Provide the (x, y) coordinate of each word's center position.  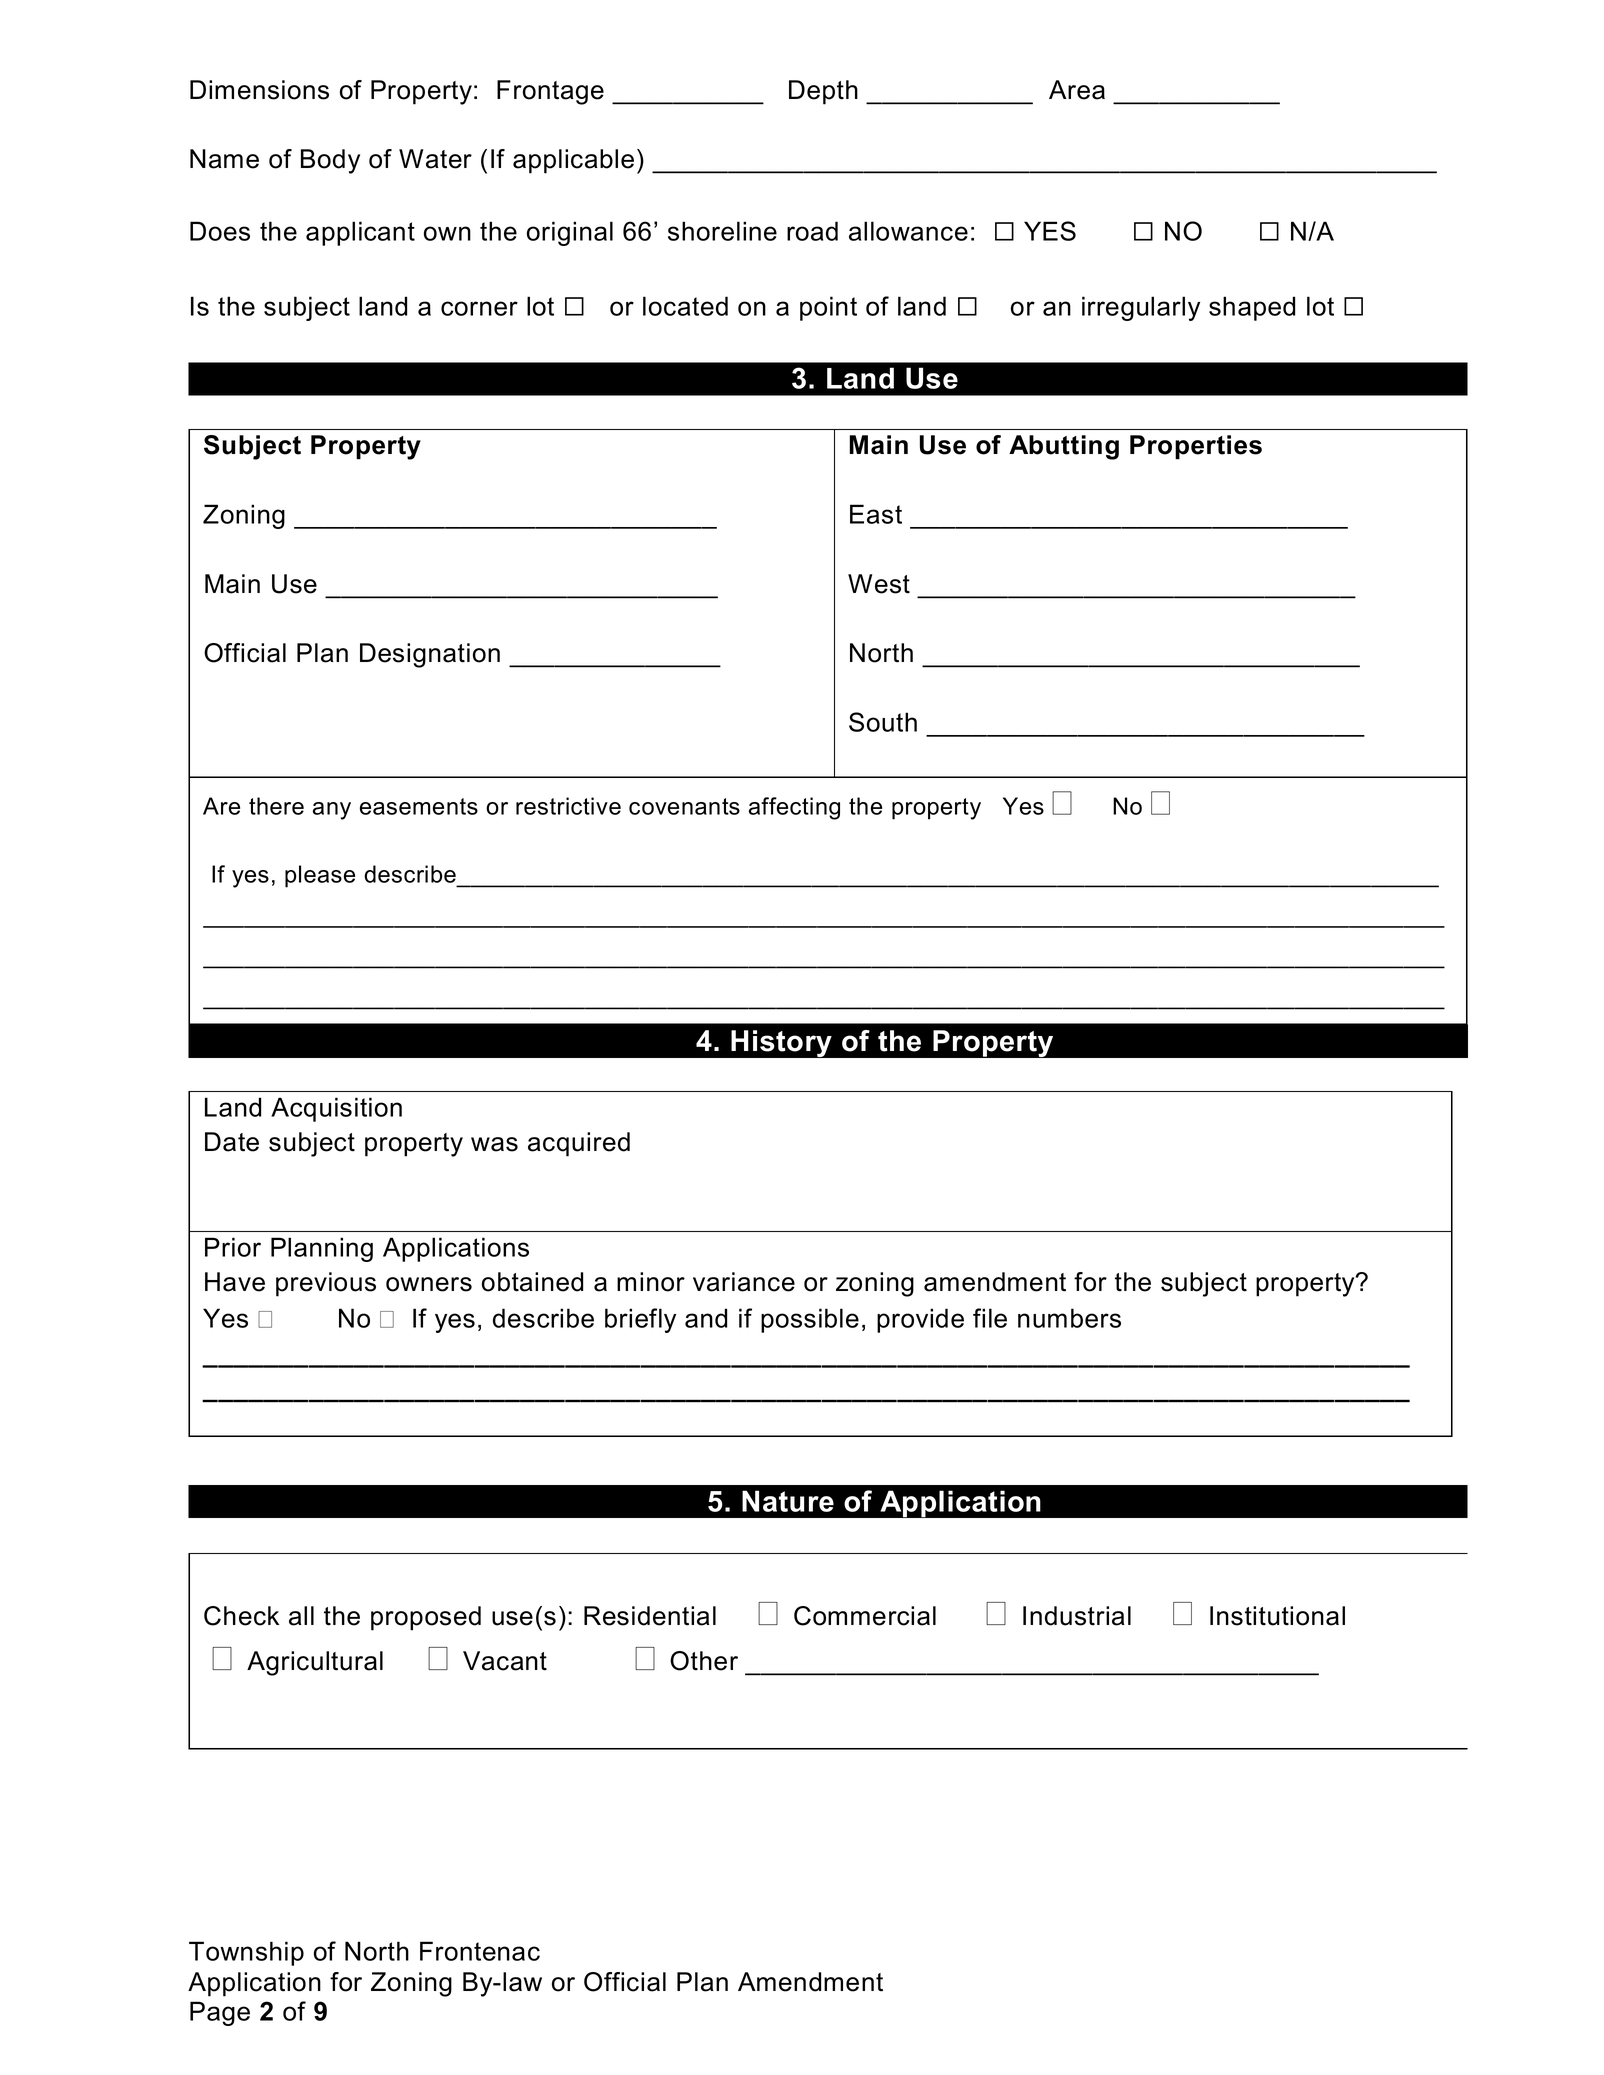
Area (1077, 90)
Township (246, 1953)
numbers (1069, 1318)
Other (704, 1661)
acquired (579, 1144)
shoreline (722, 231)
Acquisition (336, 1109)
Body (330, 161)
